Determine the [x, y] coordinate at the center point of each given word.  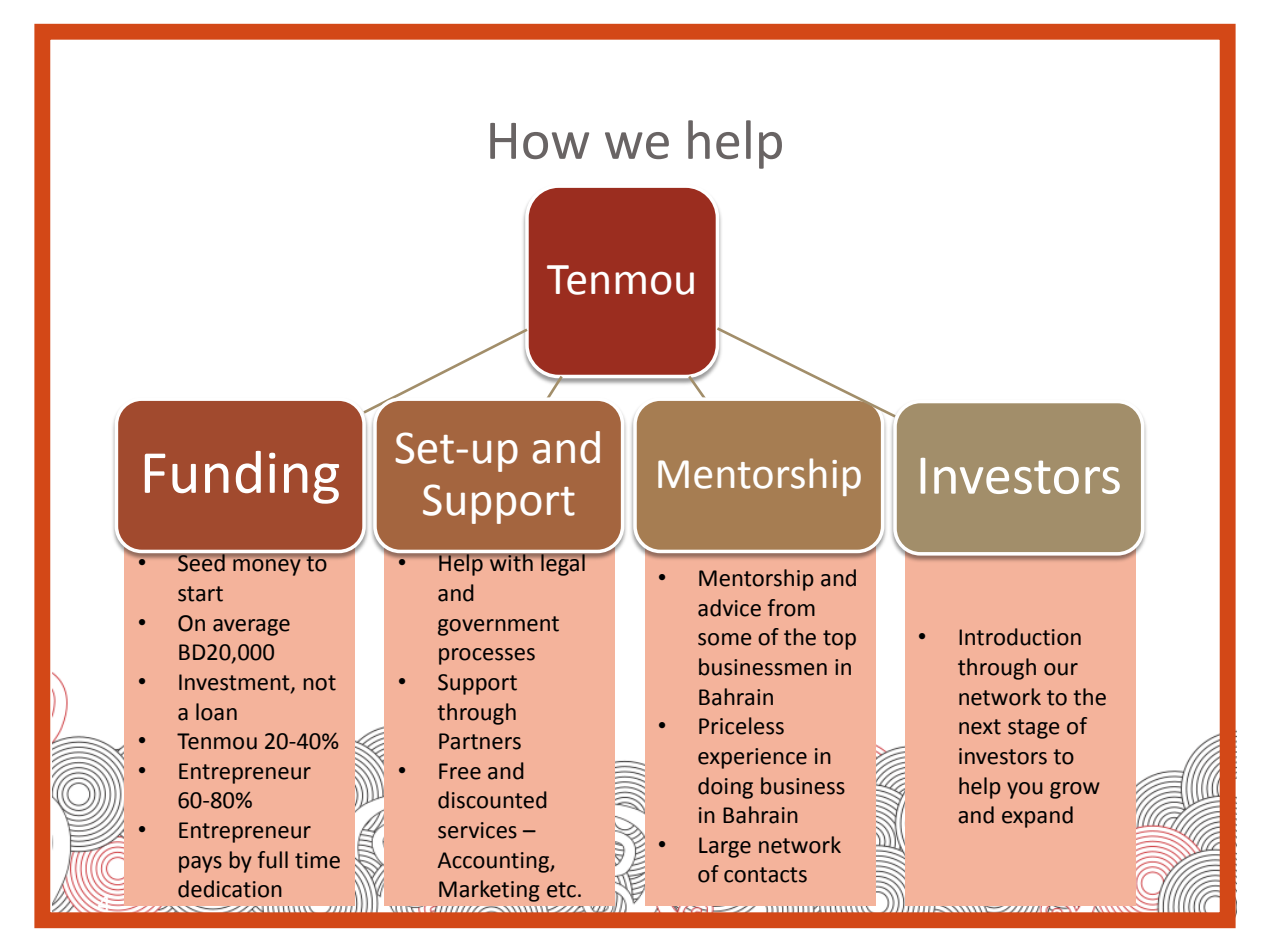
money [266, 567]
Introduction [1020, 637]
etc [561, 890]
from [791, 608]
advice [729, 608]
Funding [242, 477]
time [317, 860]
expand [1037, 817]
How [539, 141]
